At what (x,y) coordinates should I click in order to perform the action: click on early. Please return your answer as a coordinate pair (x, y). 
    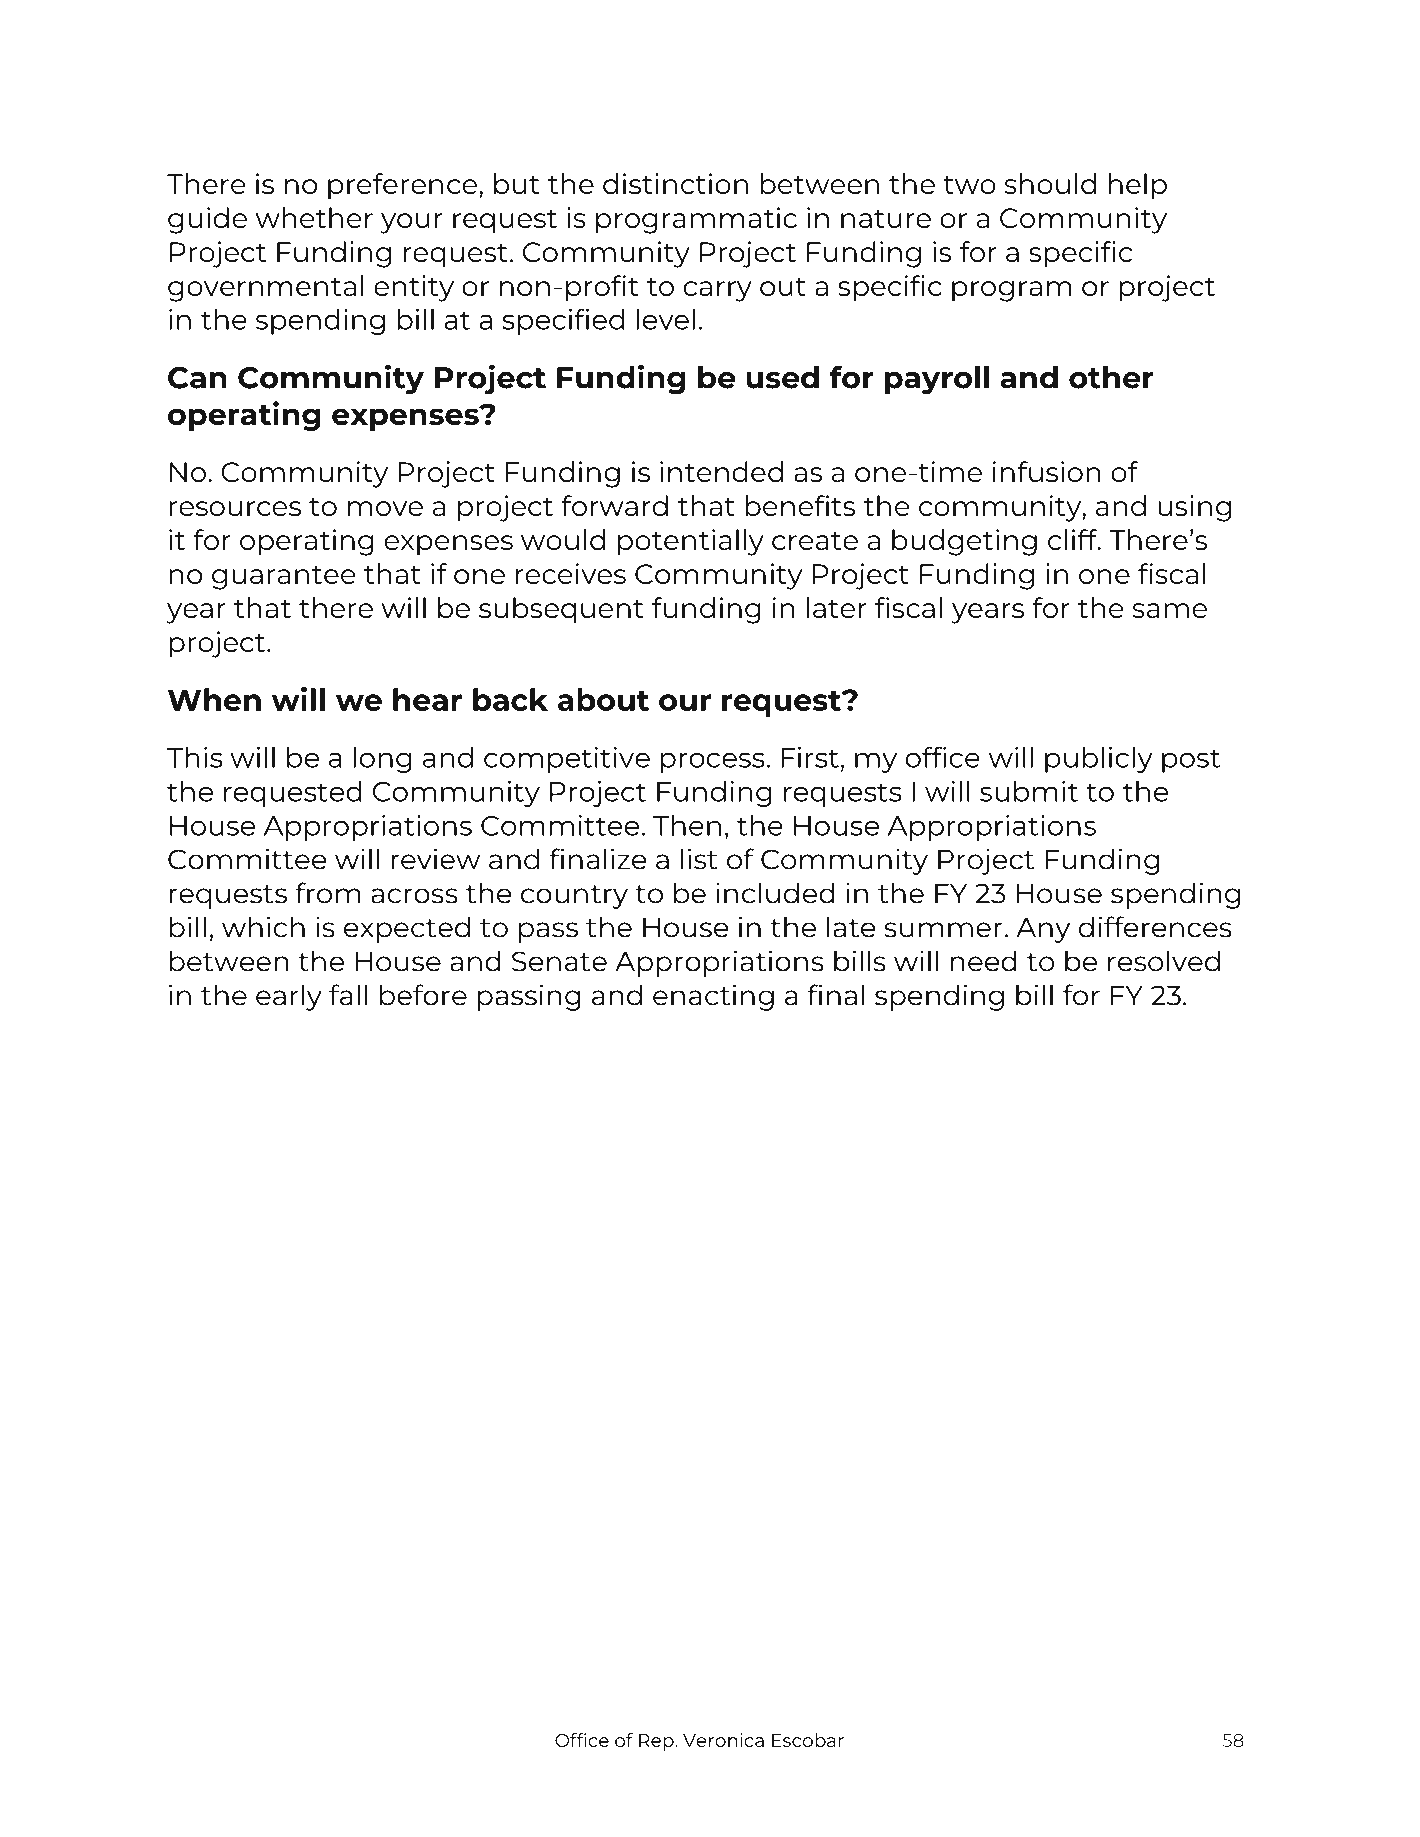
    Looking at the image, I should click on (289, 997).
